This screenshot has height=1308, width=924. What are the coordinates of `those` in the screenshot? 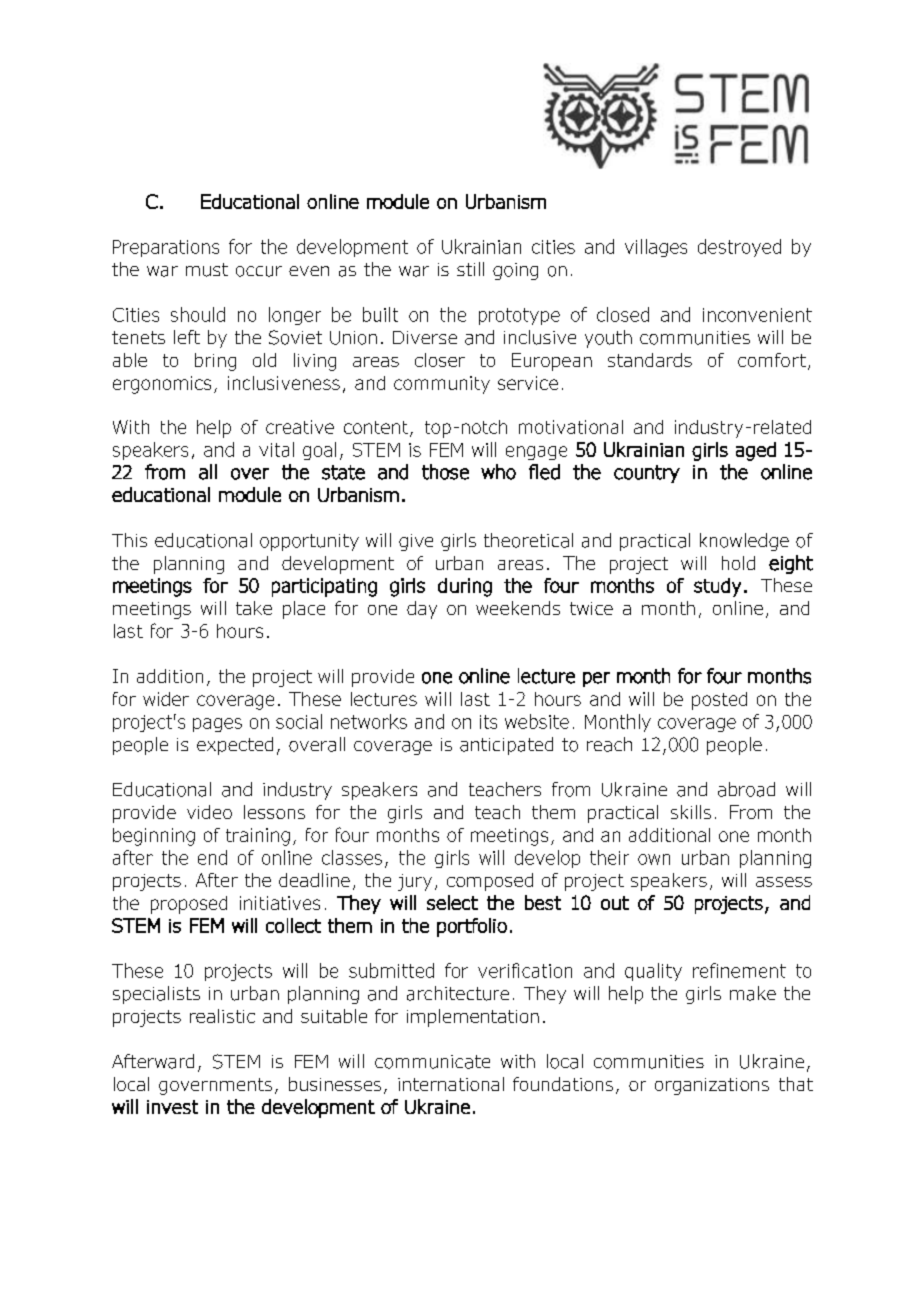 It's located at (445, 472).
